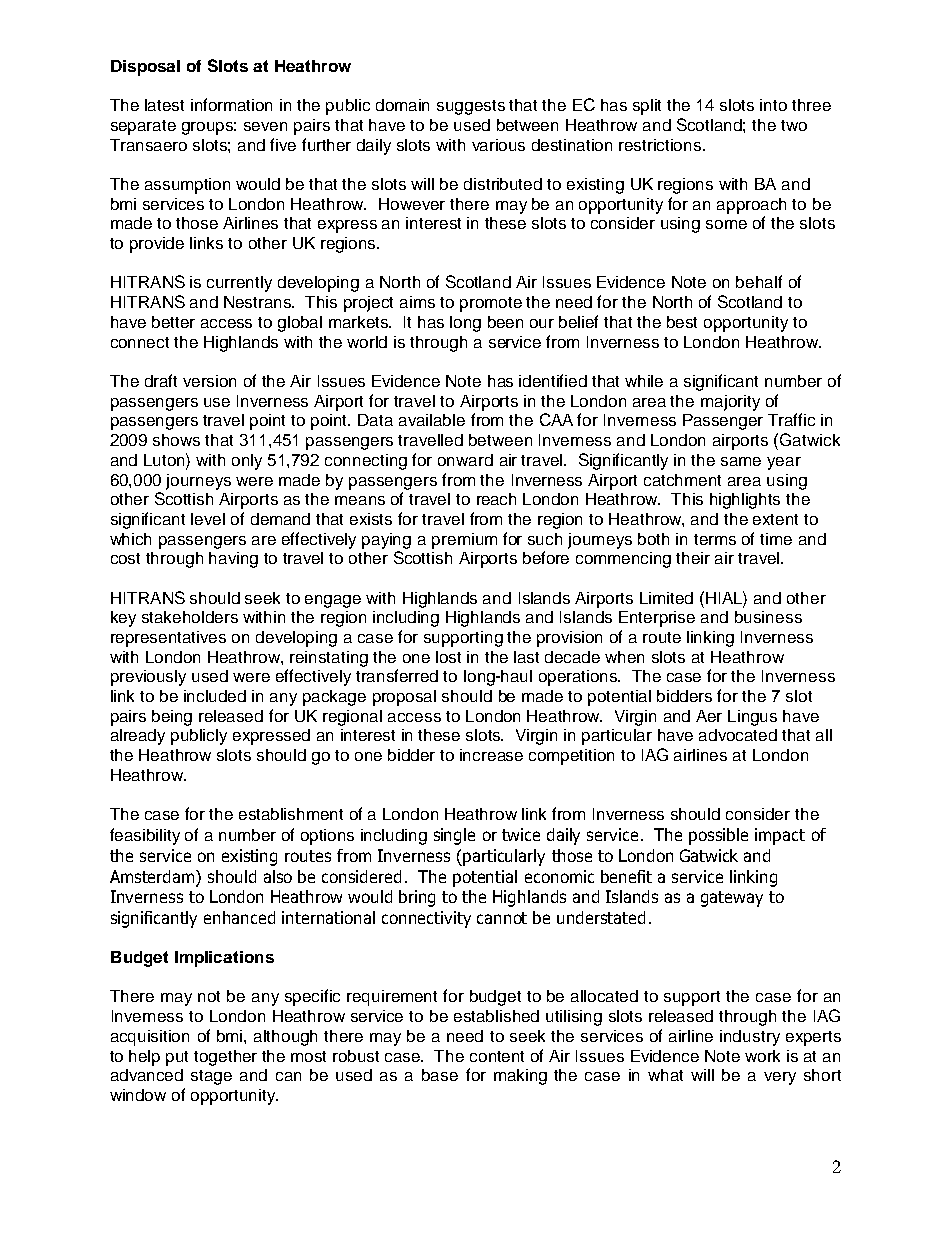 The image size is (952, 1233). What do you see at coordinates (233, 560) in the screenshot?
I see `having` at bounding box center [233, 560].
